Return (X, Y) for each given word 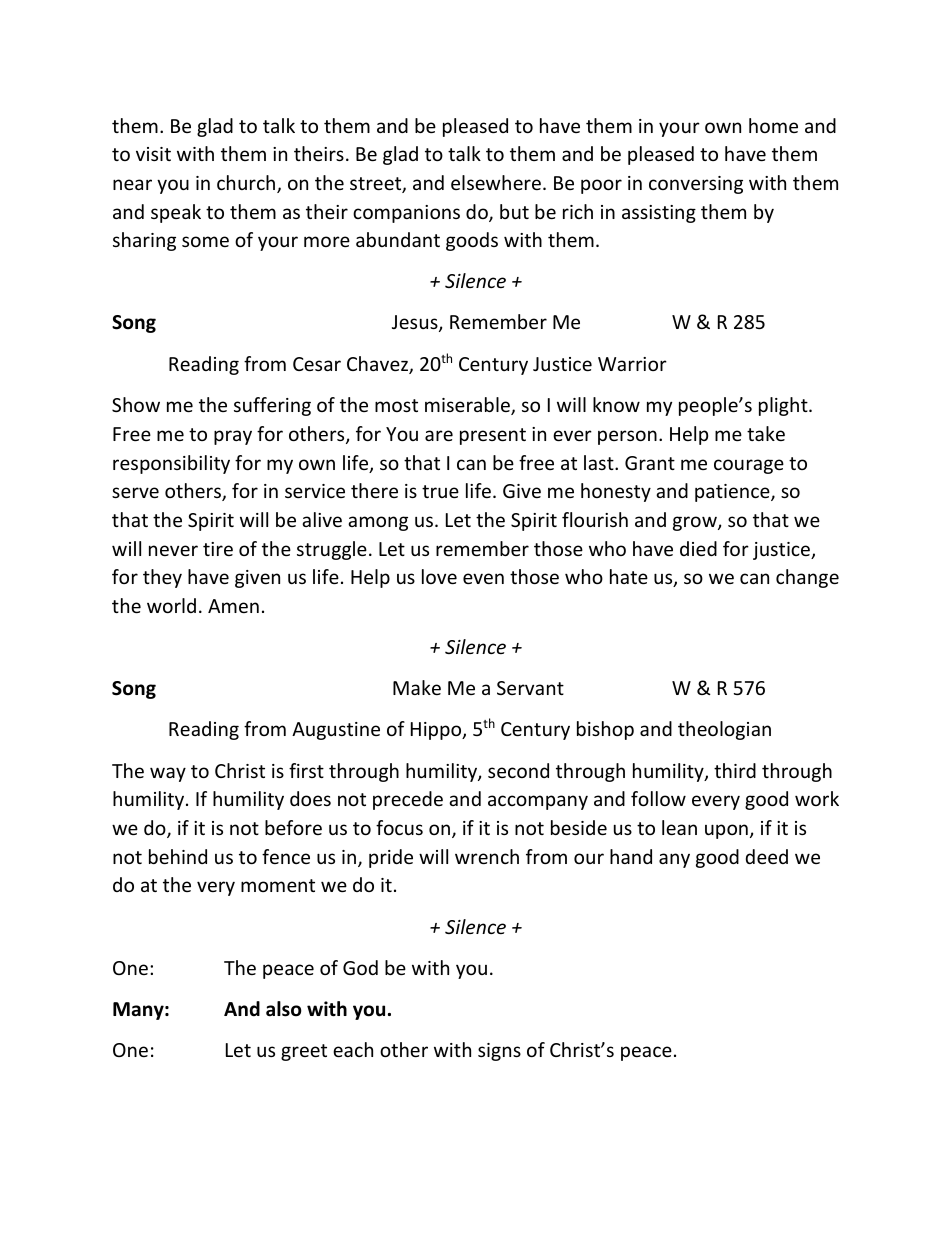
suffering (272, 406)
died (698, 548)
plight (784, 406)
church (247, 184)
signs (499, 1052)
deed (767, 856)
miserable (468, 406)
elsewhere (496, 182)
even (483, 578)
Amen (233, 606)
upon (726, 831)
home (773, 125)
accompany (538, 802)
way (168, 774)
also (284, 1009)
